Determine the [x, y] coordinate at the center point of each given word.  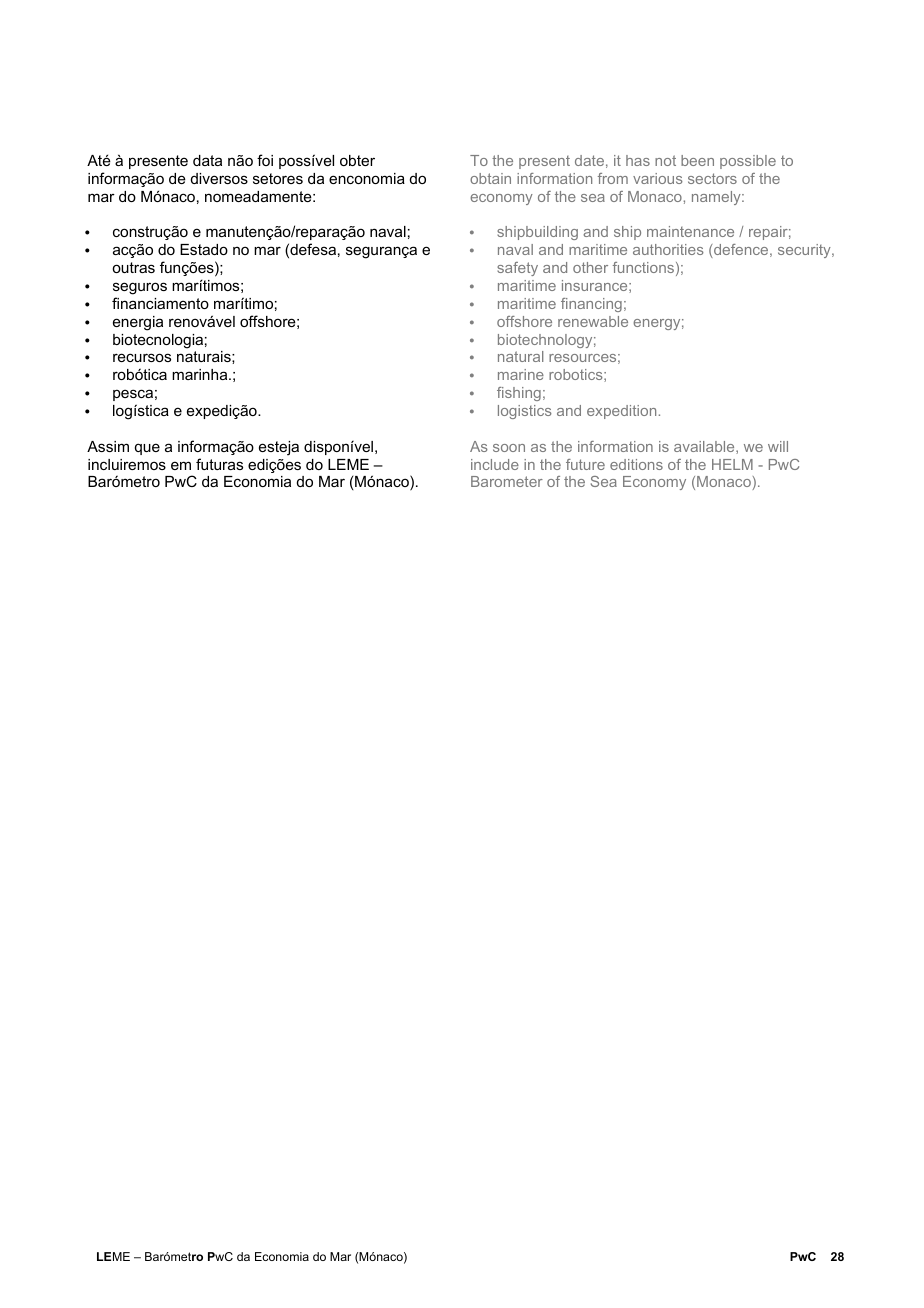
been [697, 160]
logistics [525, 412]
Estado [204, 249]
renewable [593, 321]
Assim [108, 446]
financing [591, 305]
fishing [519, 394]
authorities [668, 249]
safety [517, 269]
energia [138, 323]
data [207, 160]
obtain [490, 178]
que [147, 449]
